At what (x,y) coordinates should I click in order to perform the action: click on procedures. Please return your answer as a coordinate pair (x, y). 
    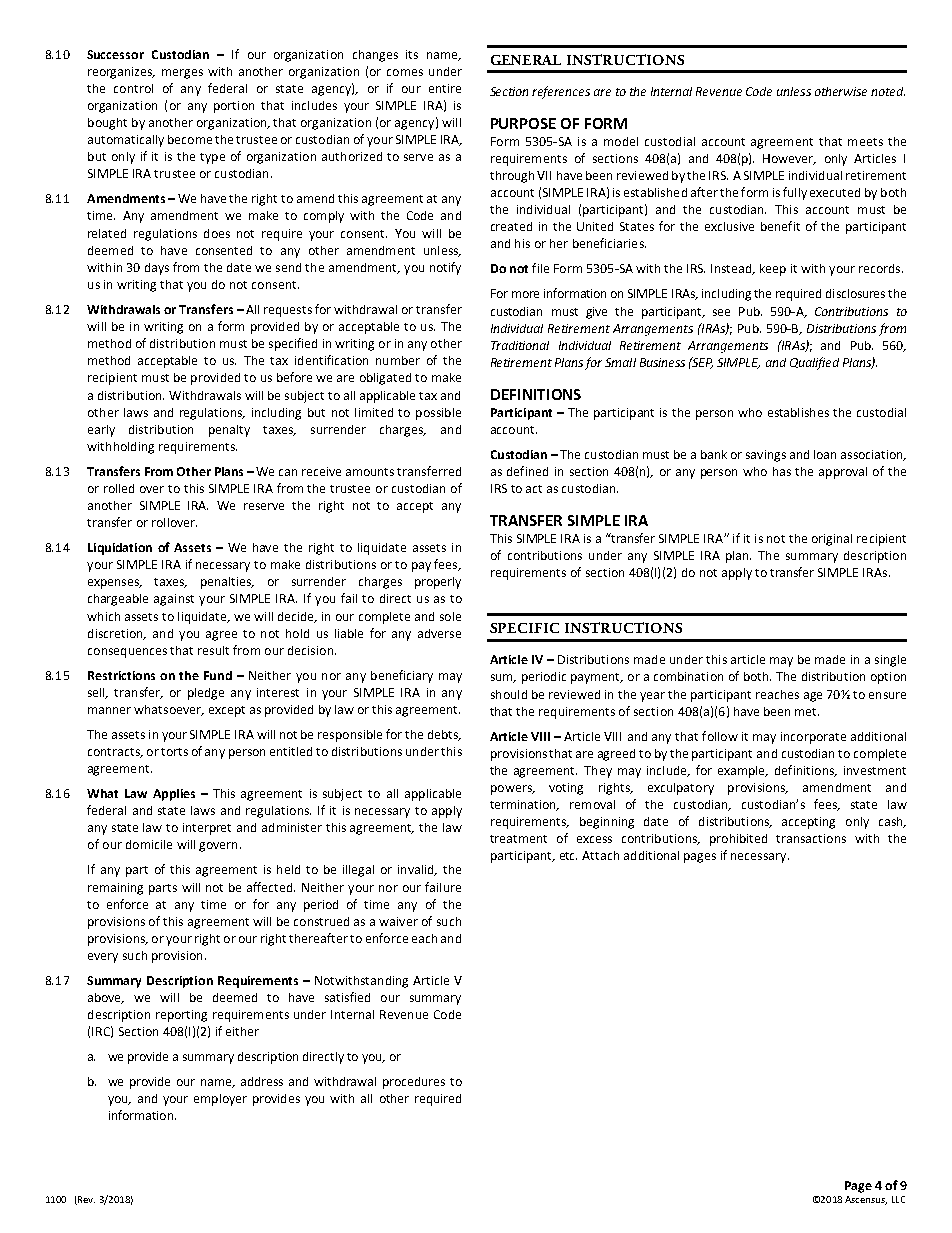
    Looking at the image, I should click on (414, 1083).
